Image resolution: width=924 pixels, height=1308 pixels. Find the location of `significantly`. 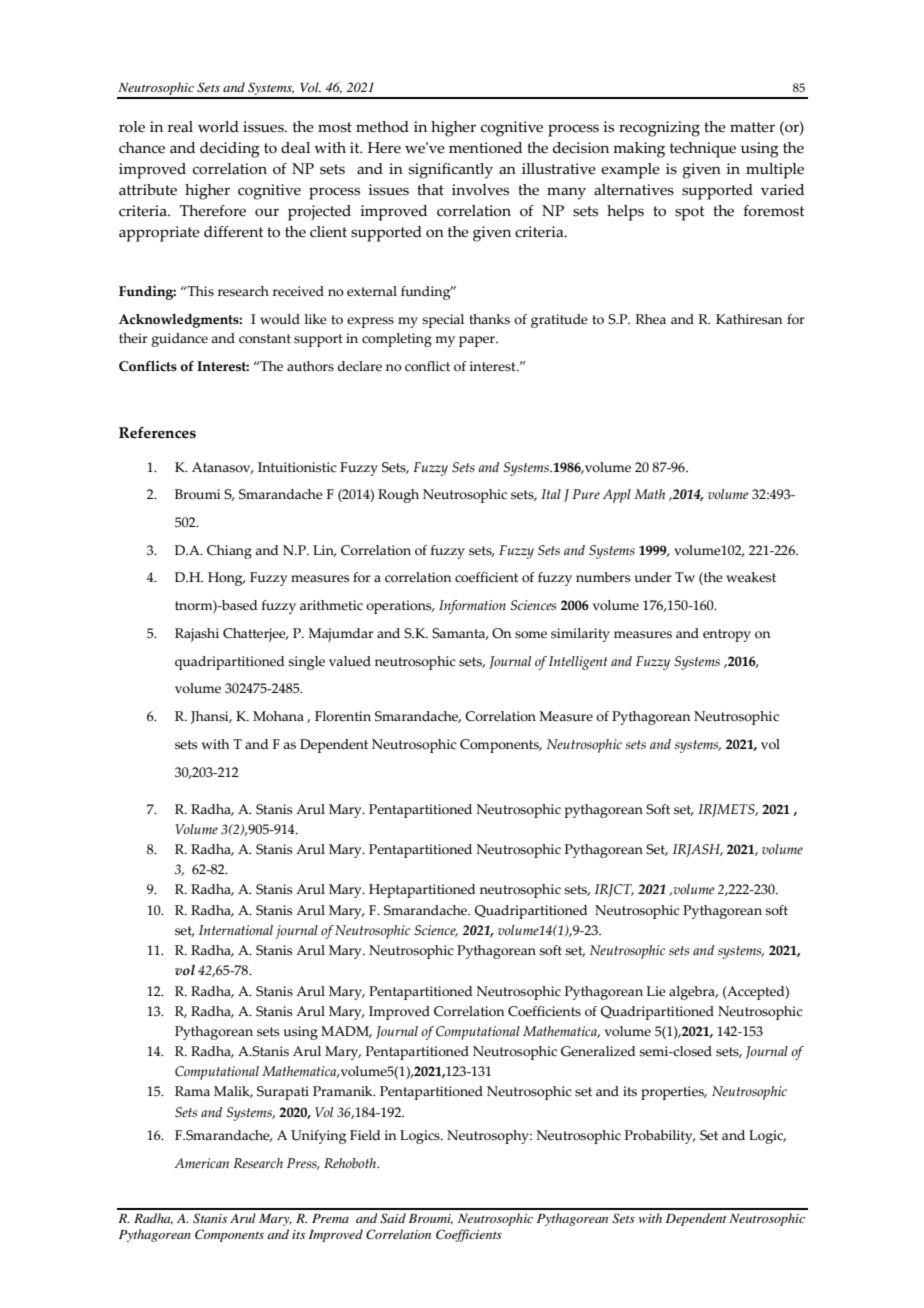

significantly is located at coordinates (451, 171).
